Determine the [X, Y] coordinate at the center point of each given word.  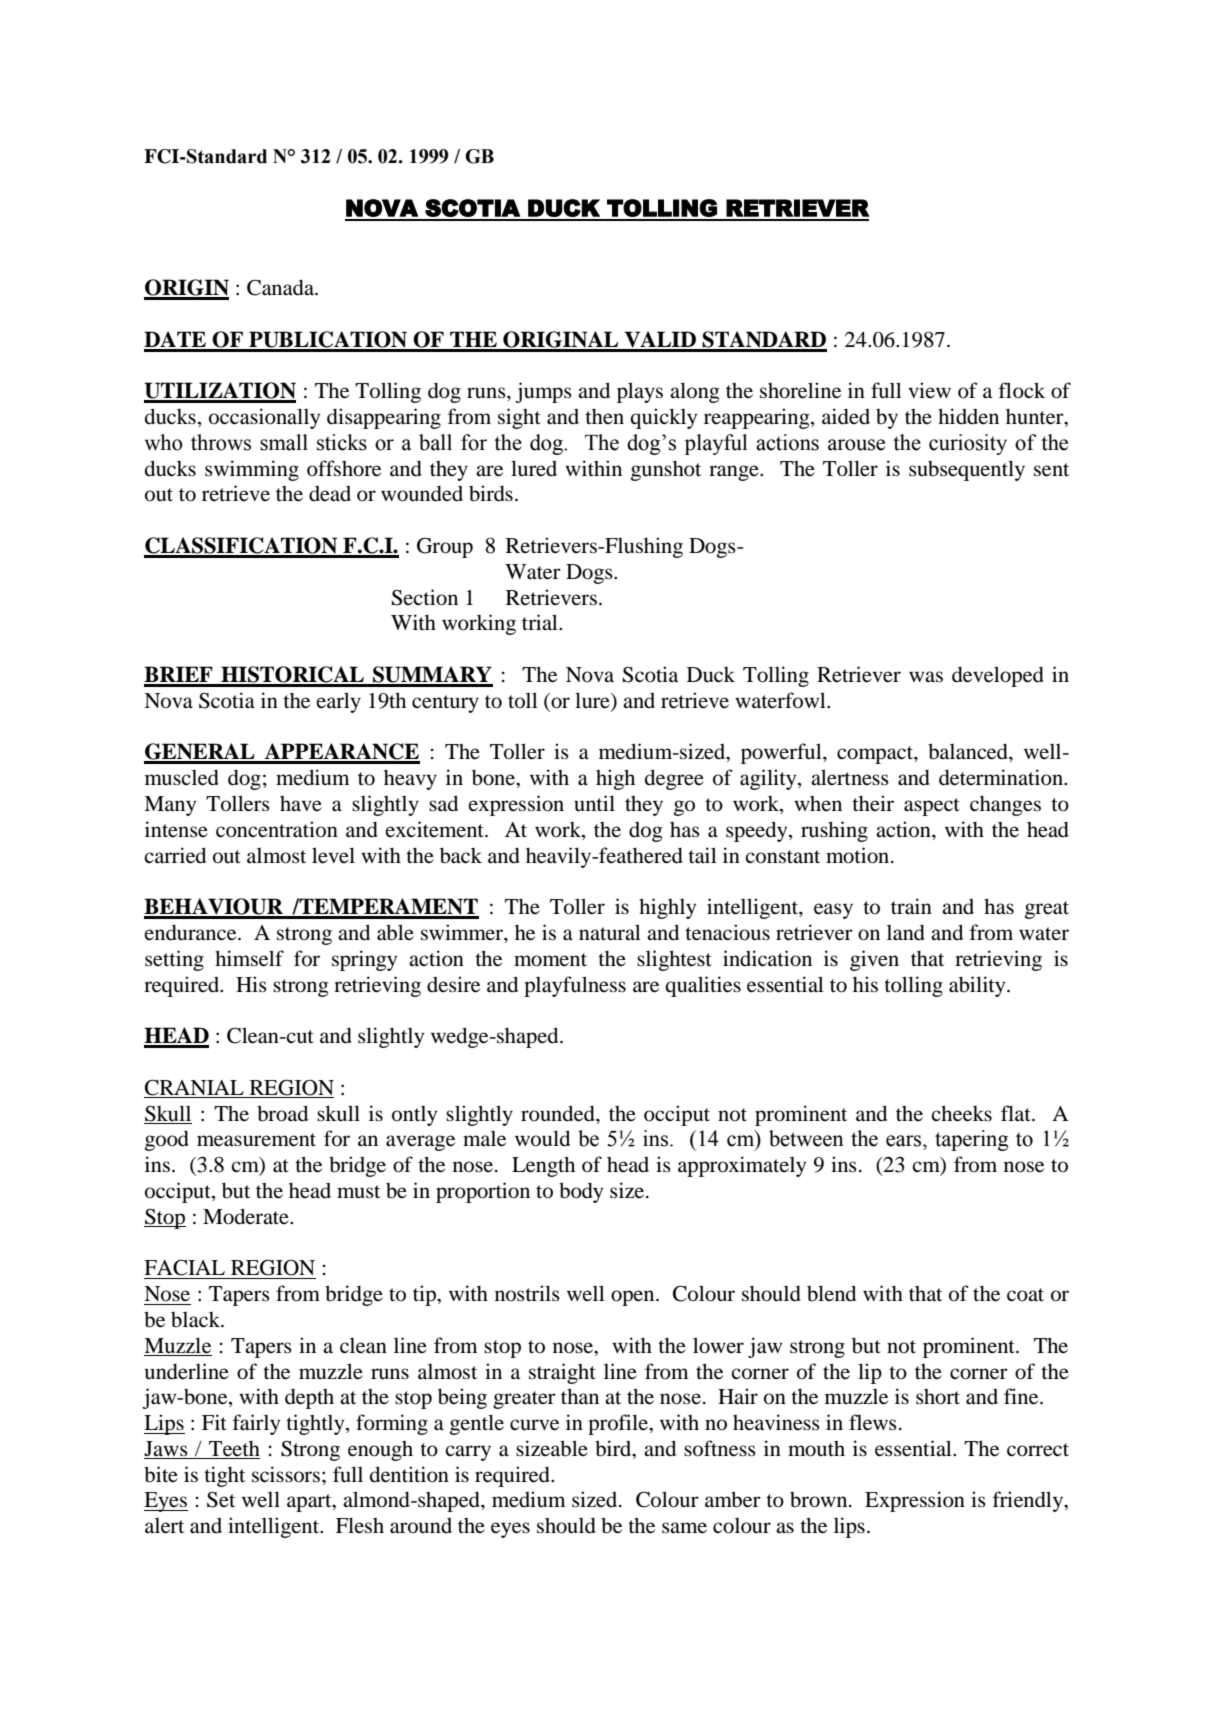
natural [610, 932]
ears [905, 1141]
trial [541, 622]
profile [619, 1424]
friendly [1029, 1501]
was [926, 677]
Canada [282, 287]
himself [249, 958]
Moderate [247, 1216]
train [911, 906]
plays [640, 392]
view [929, 390]
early [339, 702]
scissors [286, 1474]
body [581, 1192]
